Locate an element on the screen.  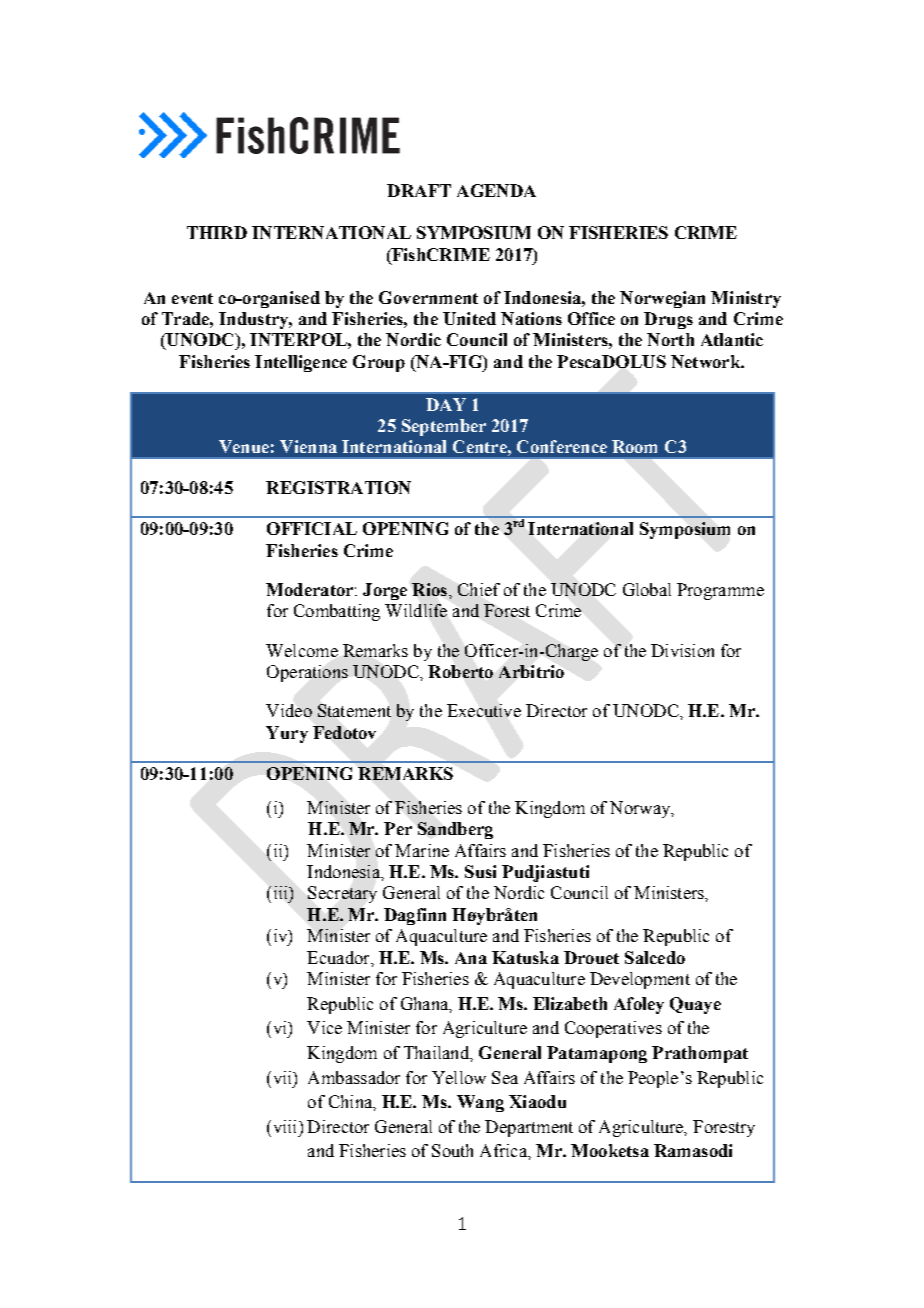
September is located at coordinates (444, 427).
